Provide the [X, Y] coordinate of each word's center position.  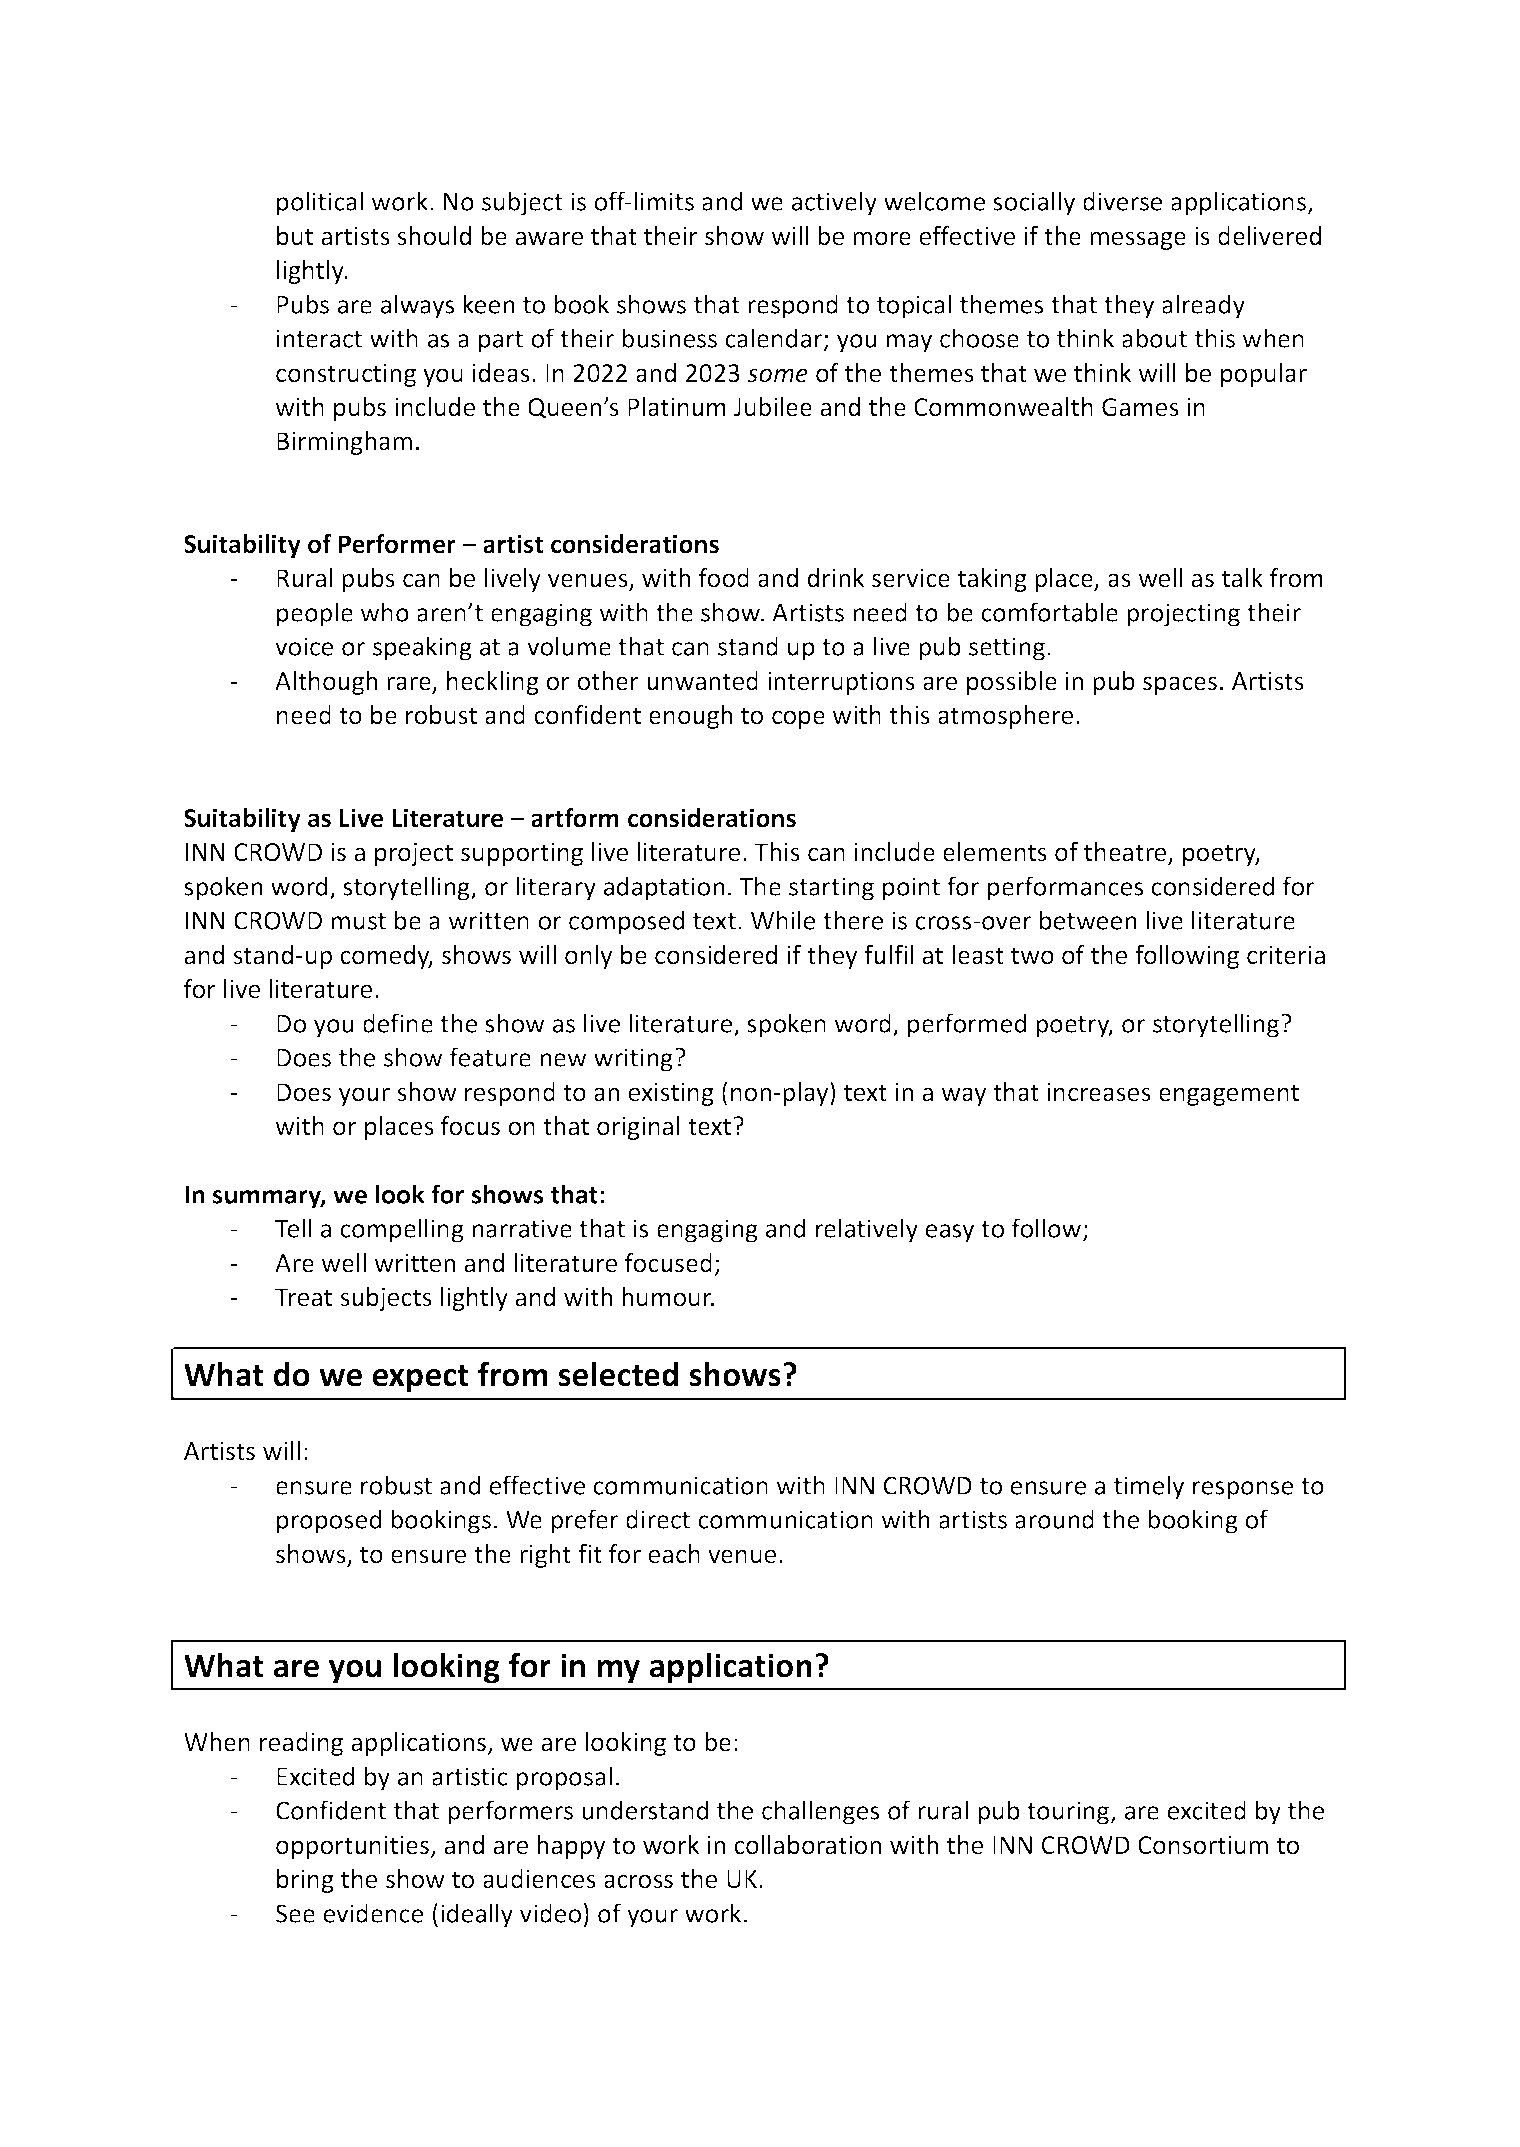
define [398, 1023]
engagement [1229, 1095]
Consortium [1203, 1845]
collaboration [807, 1845]
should [434, 236]
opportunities [354, 1847]
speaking [422, 648]
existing [671, 1094]
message [1138, 240]
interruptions [841, 683]
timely [1149, 1487]
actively [834, 203]
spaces [1180, 685]
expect [421, 1379]
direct [658, 1519]
